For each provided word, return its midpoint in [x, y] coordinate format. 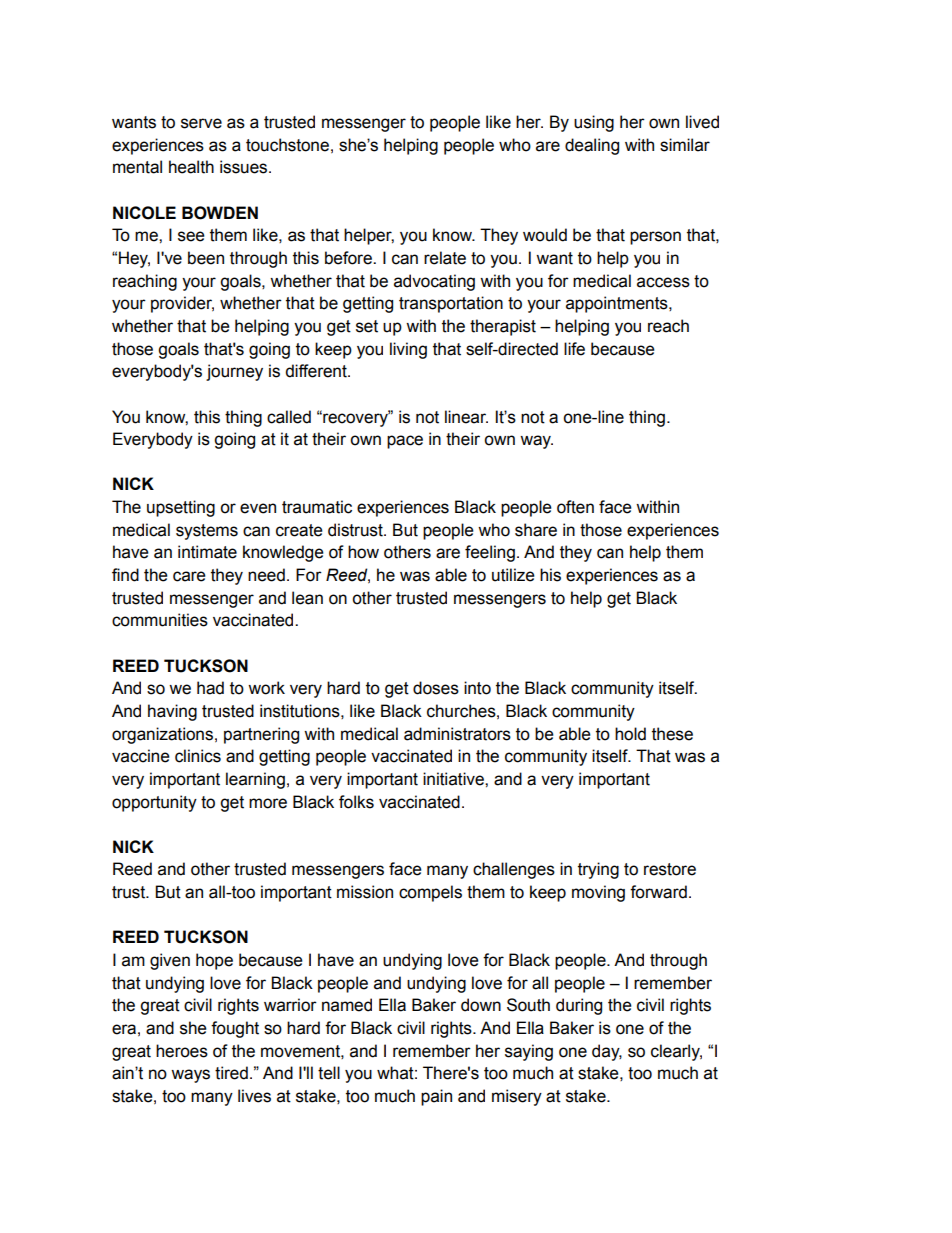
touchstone [287, 145]
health [191, 167]
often [575, 507]
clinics [198, 756]
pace [405, 442]
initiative [454, 779]
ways [190, 1076]
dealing [592, 146]
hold [630, 734]
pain [436, 1097]
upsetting [181, 508]
